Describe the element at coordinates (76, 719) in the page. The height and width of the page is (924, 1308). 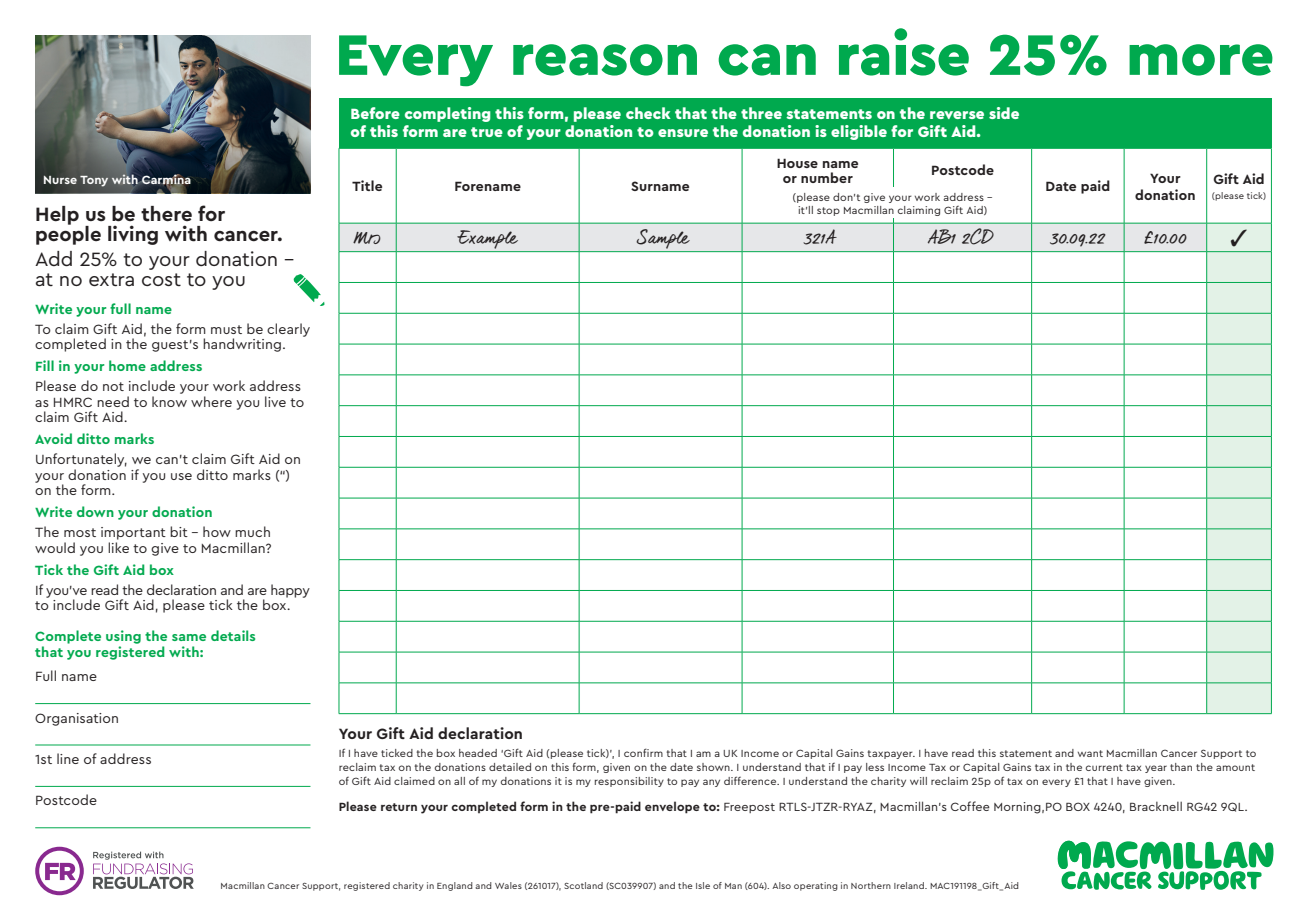
I see `Organisation` at that location.
